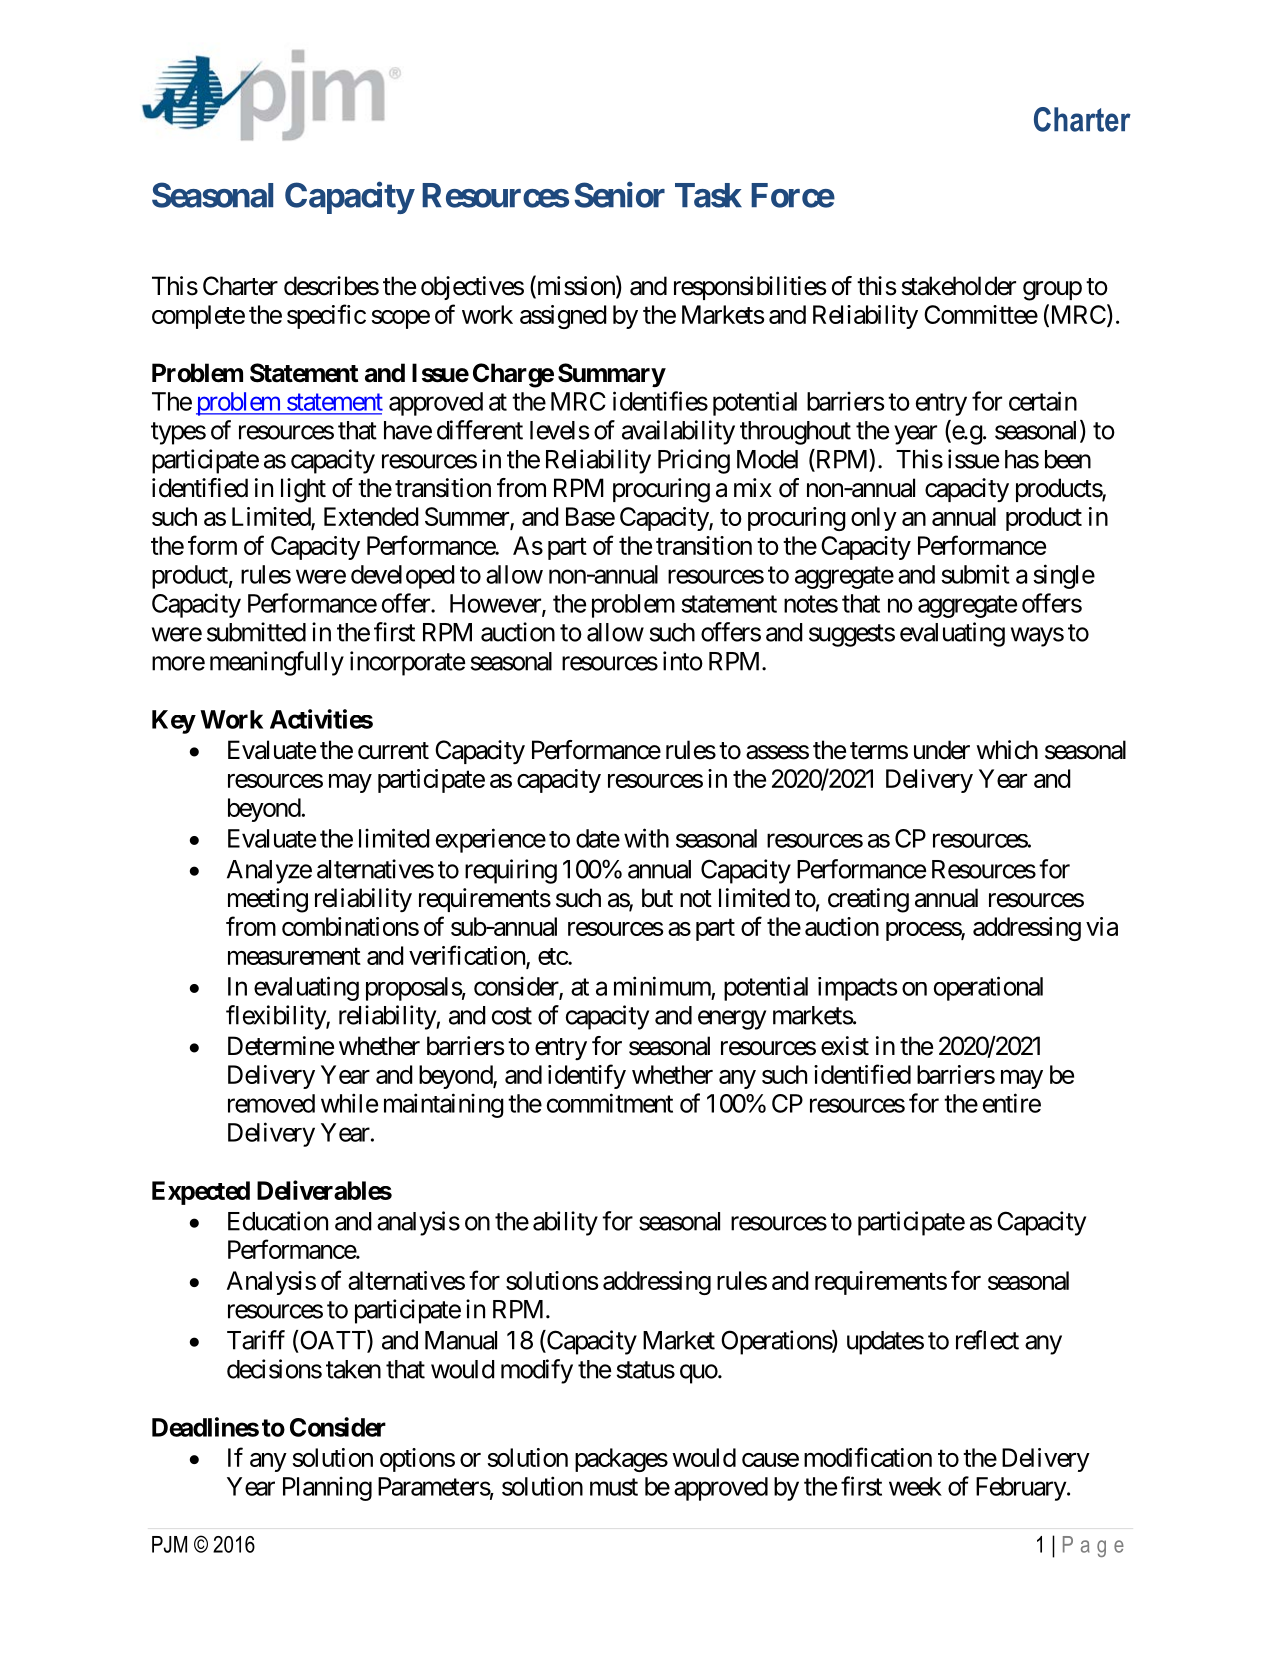 Image resolution: width=1281 pixels, height=1658 pixels. I want to click on meeting, so click(268, 900).
